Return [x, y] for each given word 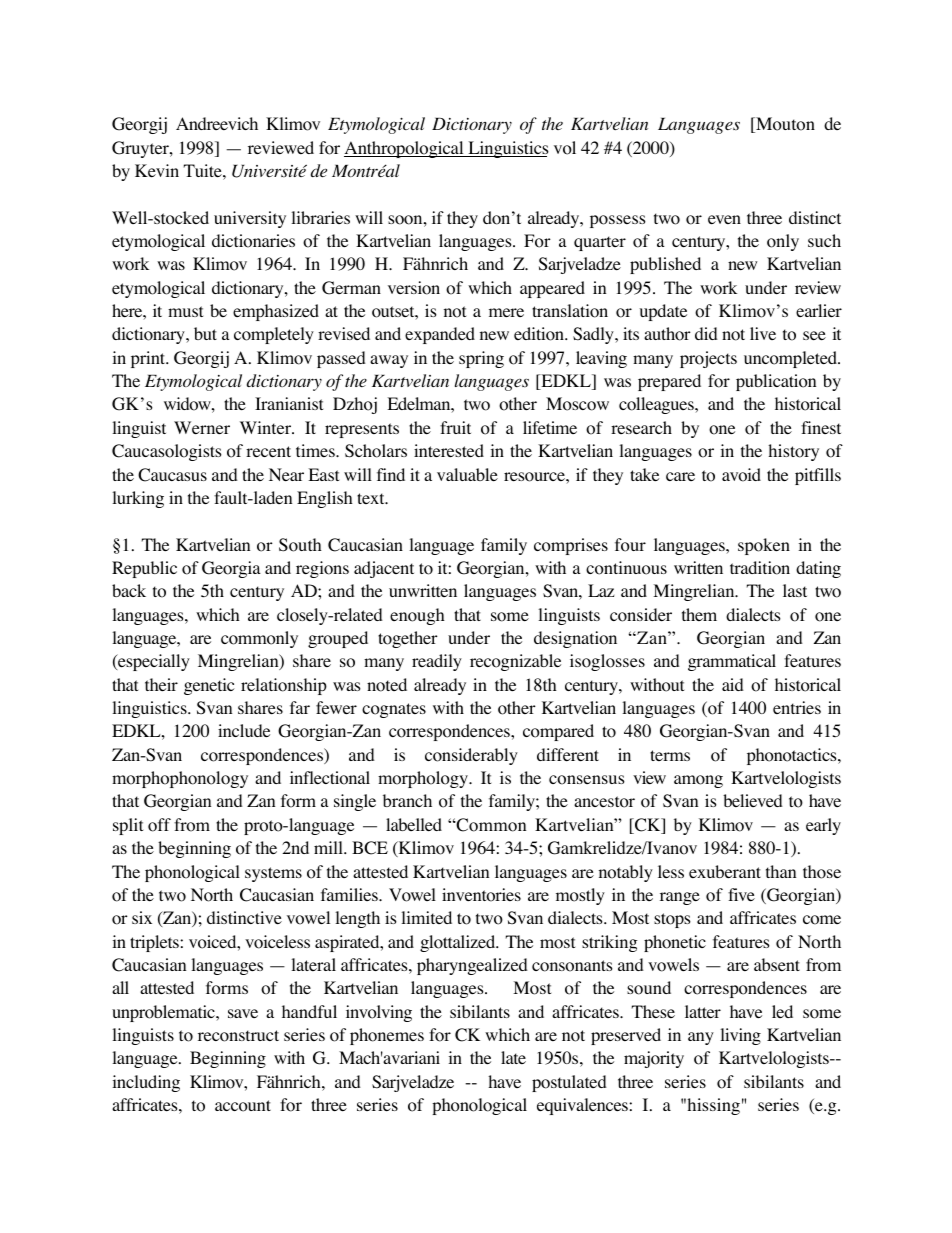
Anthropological [405, 149]
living [740, 1036]
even [724, 219]
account [243, 1106]
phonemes [387, 1036]
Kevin [157, 170]
